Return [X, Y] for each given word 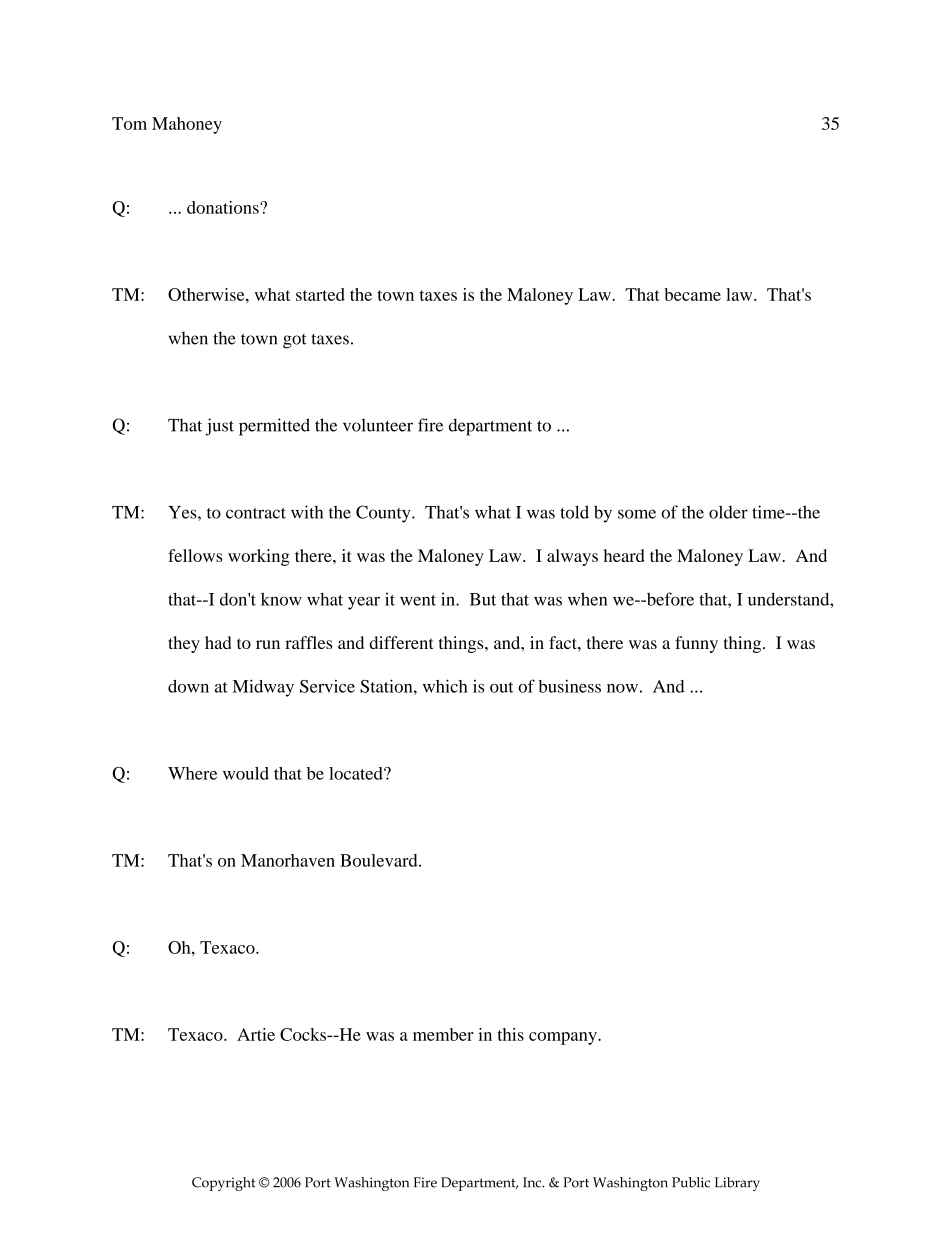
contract [256, 513]
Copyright [224, 1184]
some [637, 514]
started [320, 294]
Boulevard [380, 860]
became [692, 294]
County [384, 514]
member [443, 1034]
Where [192, 773]
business [570, 686]
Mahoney [187, 125]
